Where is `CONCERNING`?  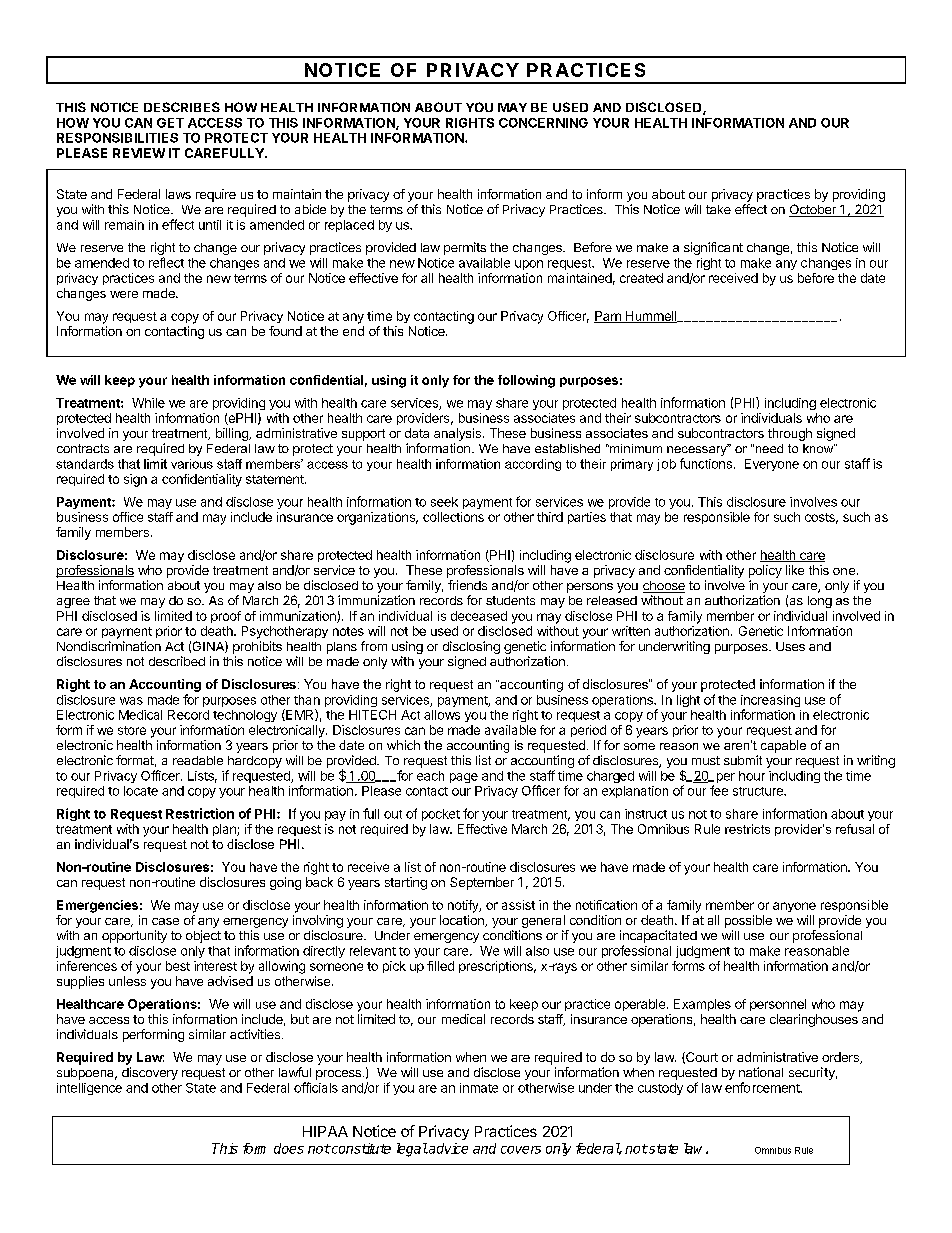
CONCERNING is located at coordinates (543, 123).
